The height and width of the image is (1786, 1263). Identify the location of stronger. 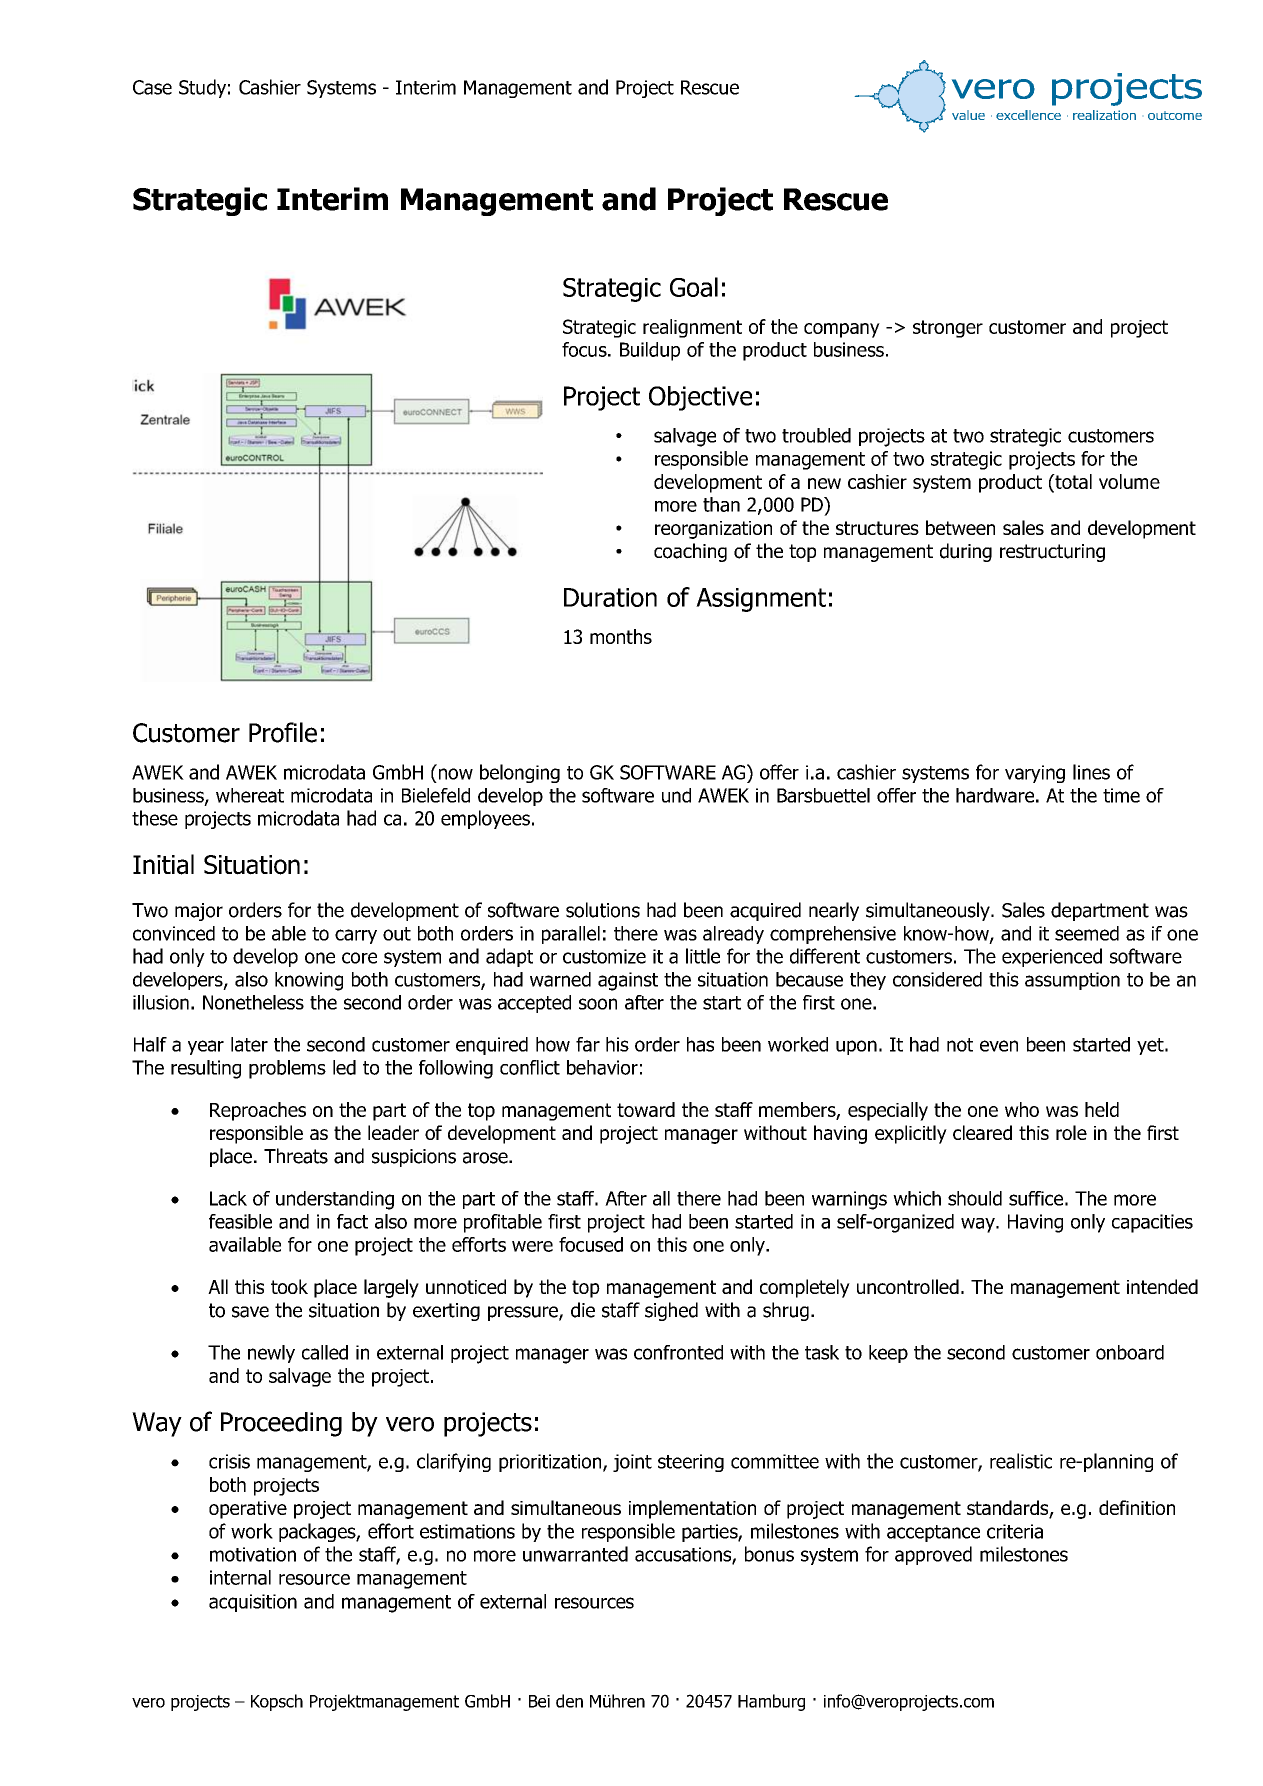
(948, 329).
